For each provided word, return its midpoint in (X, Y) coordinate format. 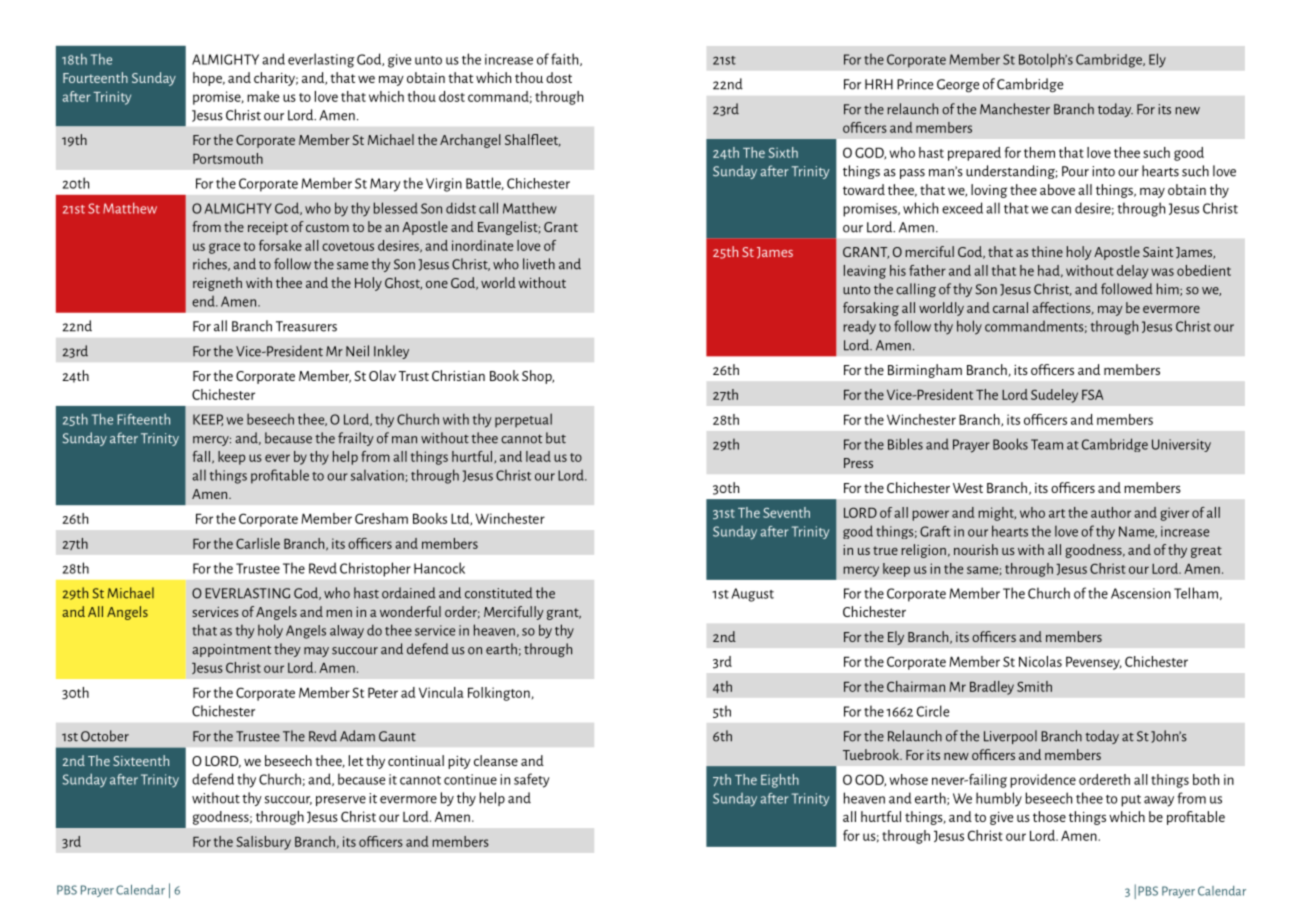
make (263, 96)
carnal (1010, 307)
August (752, 595)
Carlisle (258, 543)
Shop (538, 377)
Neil (357, 351)
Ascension (1141, 593)
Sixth (783, 152)
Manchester (1015, 109)
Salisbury (263, 843)
